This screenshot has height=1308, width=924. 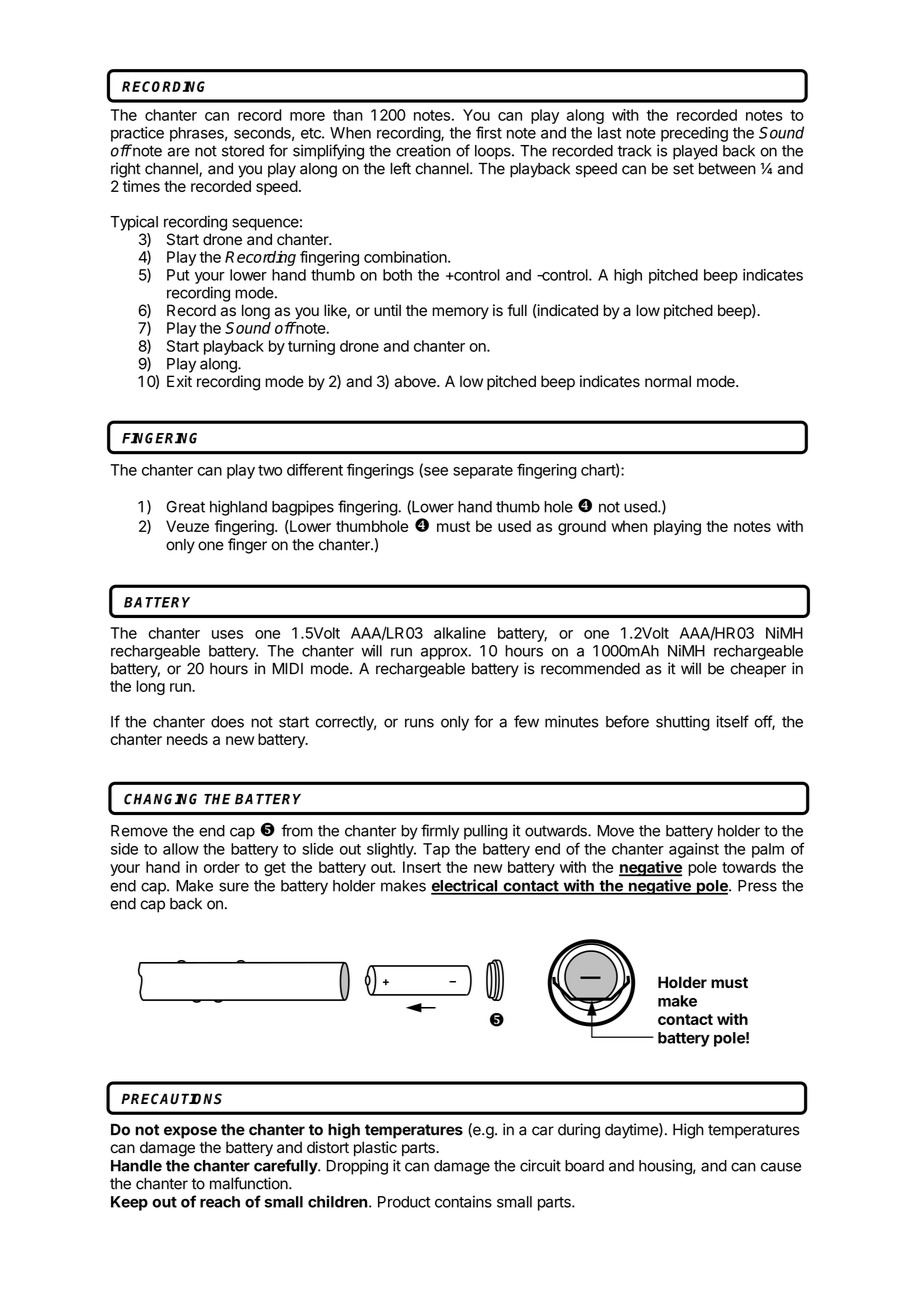 I want to click on shutting, so click(x=683, y=723).
